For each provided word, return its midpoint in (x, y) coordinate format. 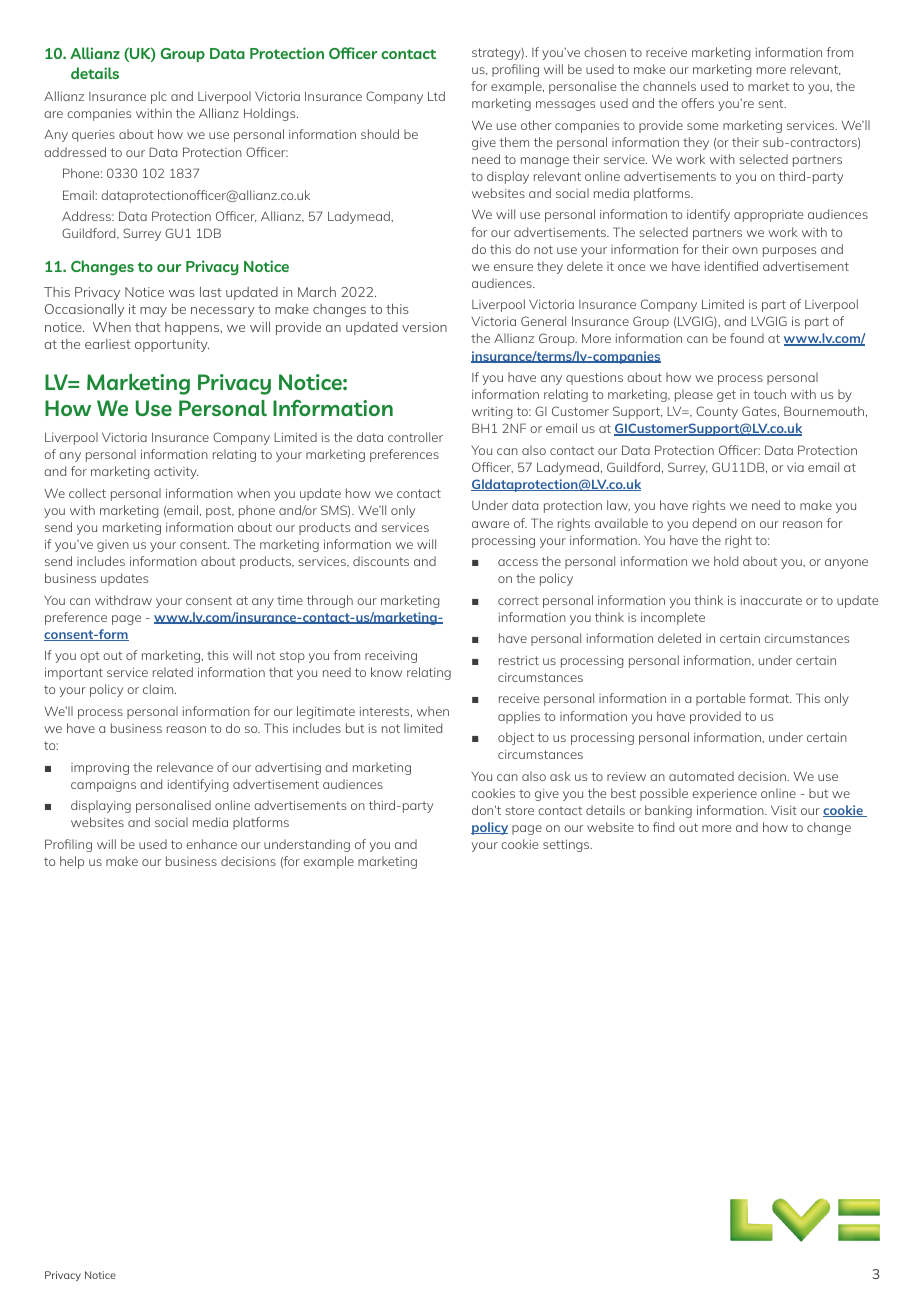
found (747, 338)
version (424, 327)
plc (159, 97)
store (519, 810)
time (290, 600)
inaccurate (771, 600)
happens (193, 328)
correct (518, 600)
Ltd (436, 96)
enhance (211, 844)
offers (697, 103)
